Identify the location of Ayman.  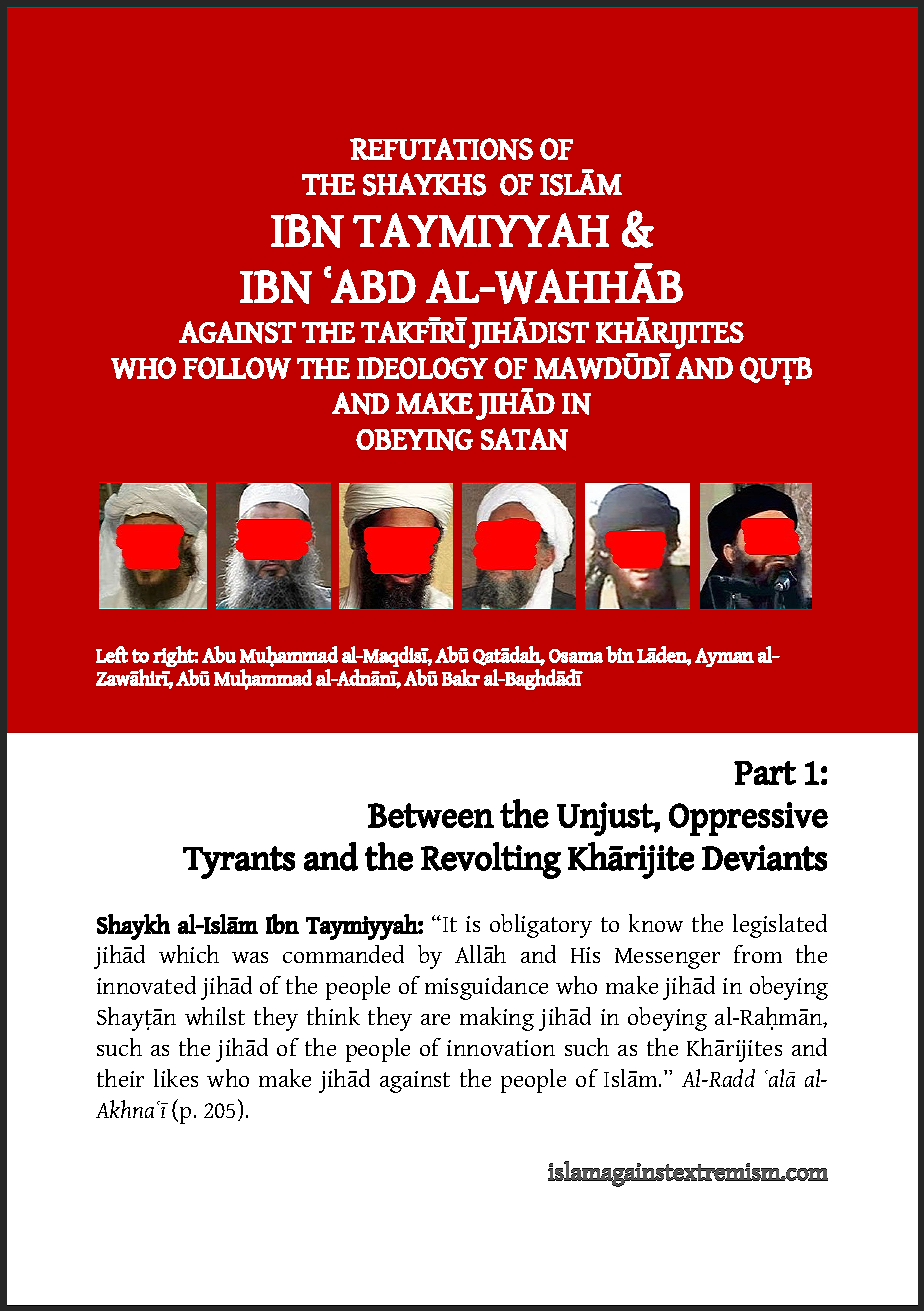
(724, 657).
